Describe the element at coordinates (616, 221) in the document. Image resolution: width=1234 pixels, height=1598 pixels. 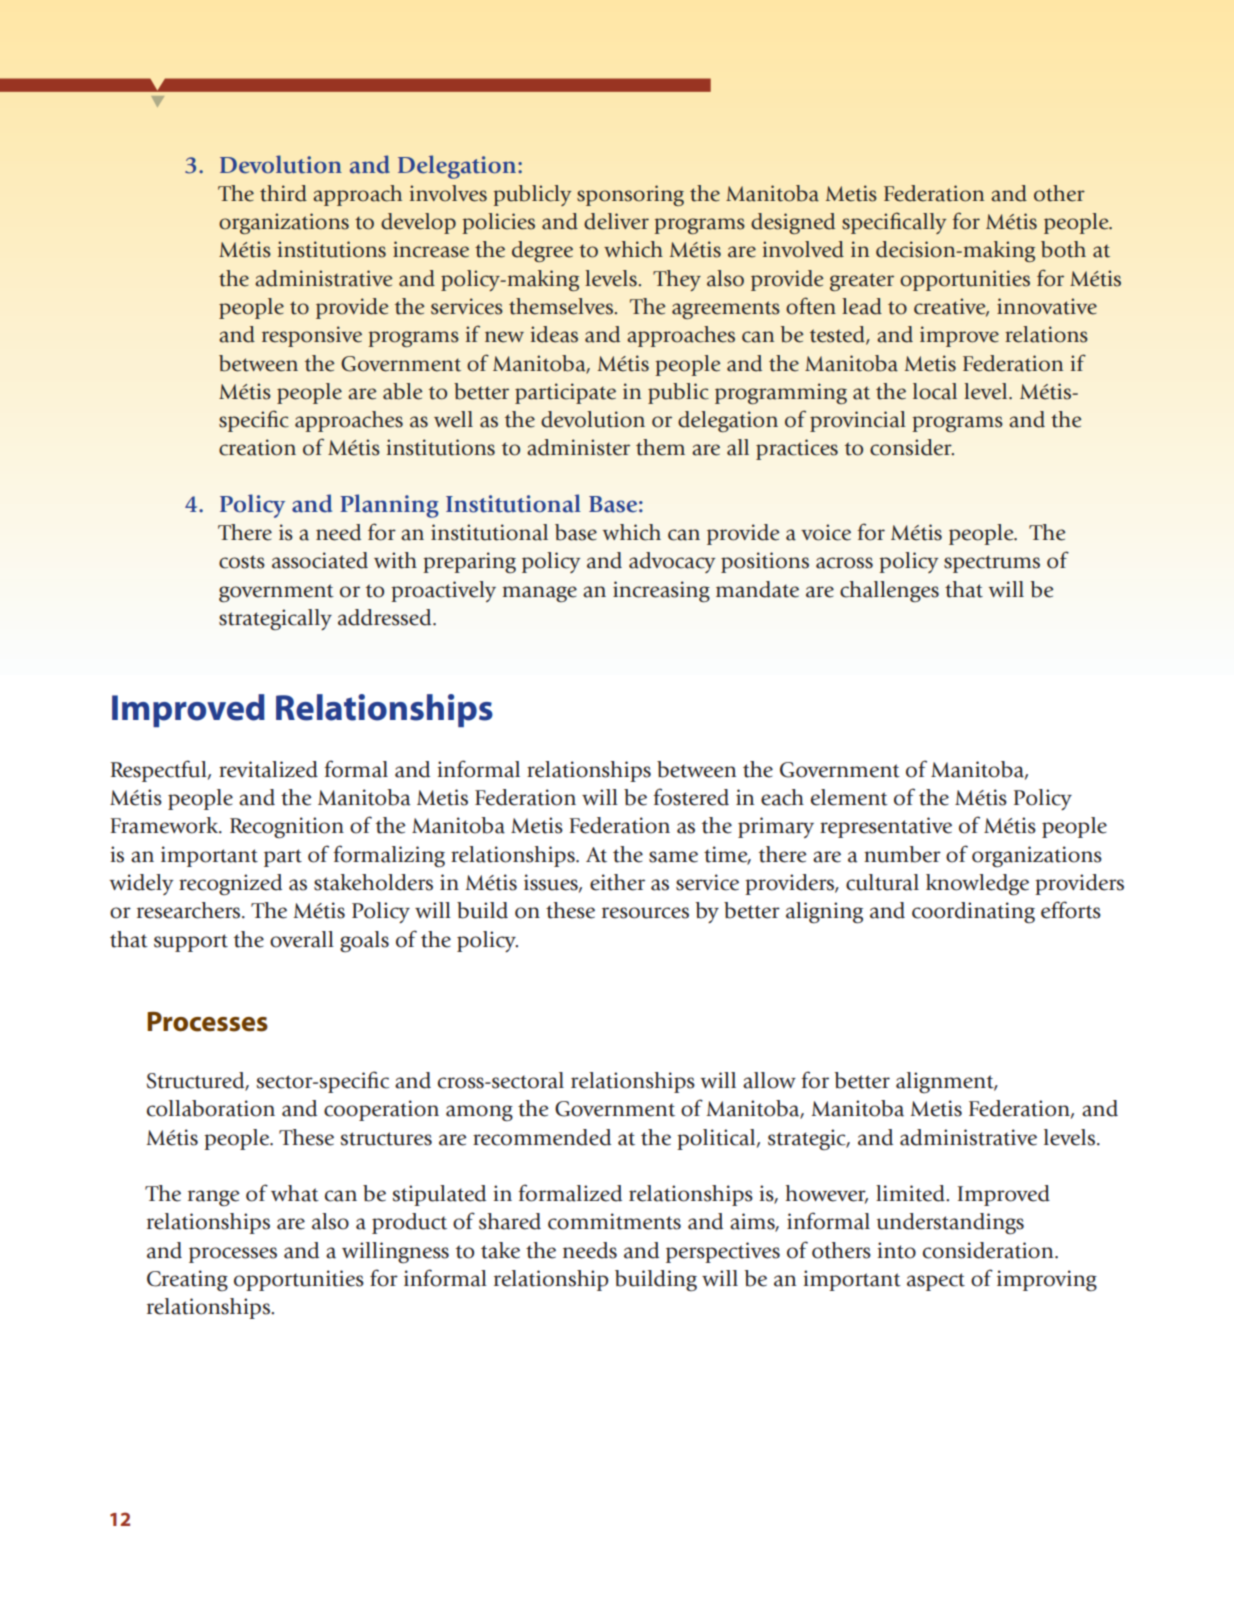
I see `deliver` at that location.
